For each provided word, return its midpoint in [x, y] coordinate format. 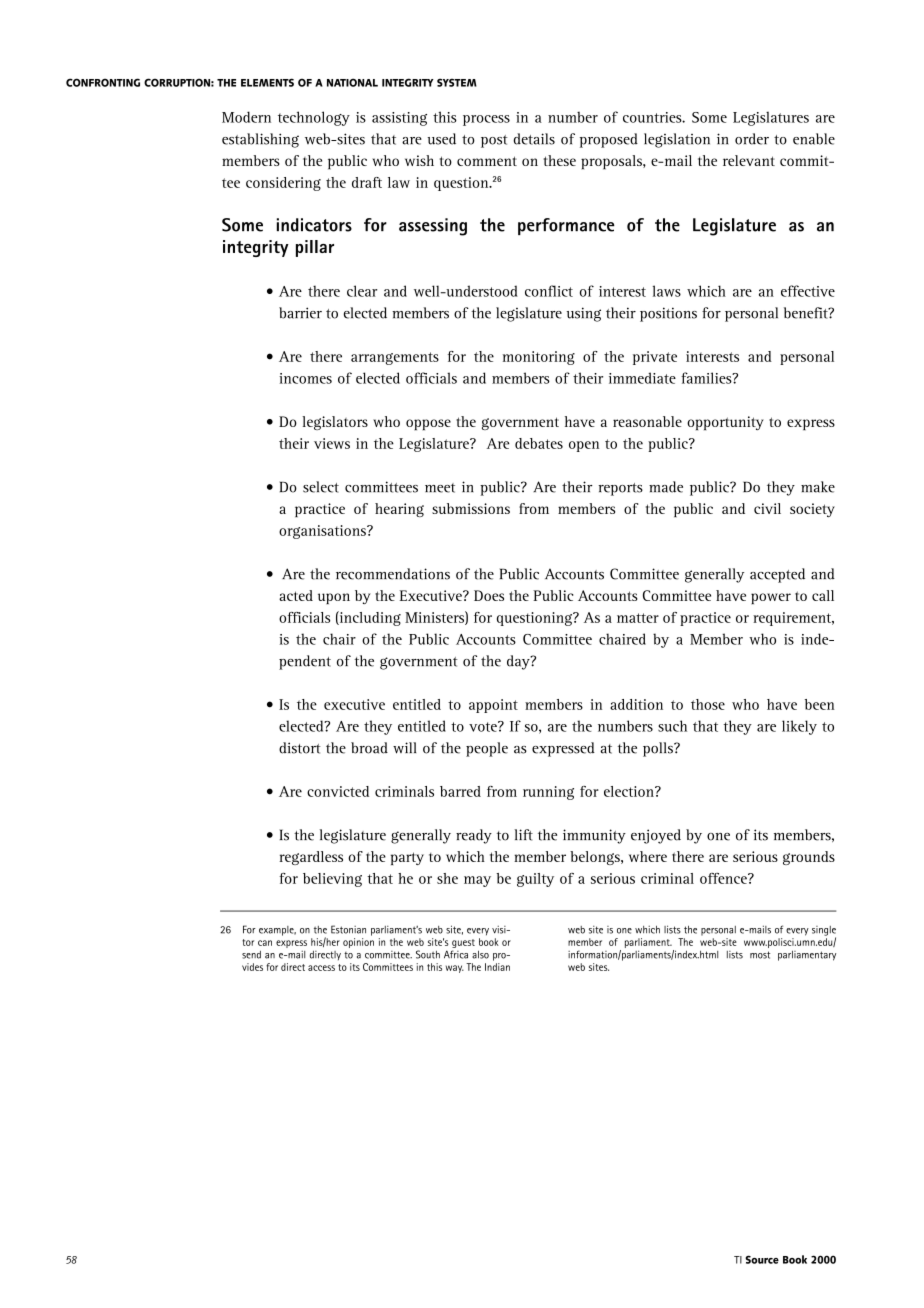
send [251, 955]
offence [724, 878]
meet [440, 488]
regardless [311, 858]
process [486, 120]
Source [762, 1259]
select [321, 487]
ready [474, 836]
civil [767, 508]
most [760, 955]
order [752, 139]
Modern [246, 117]
